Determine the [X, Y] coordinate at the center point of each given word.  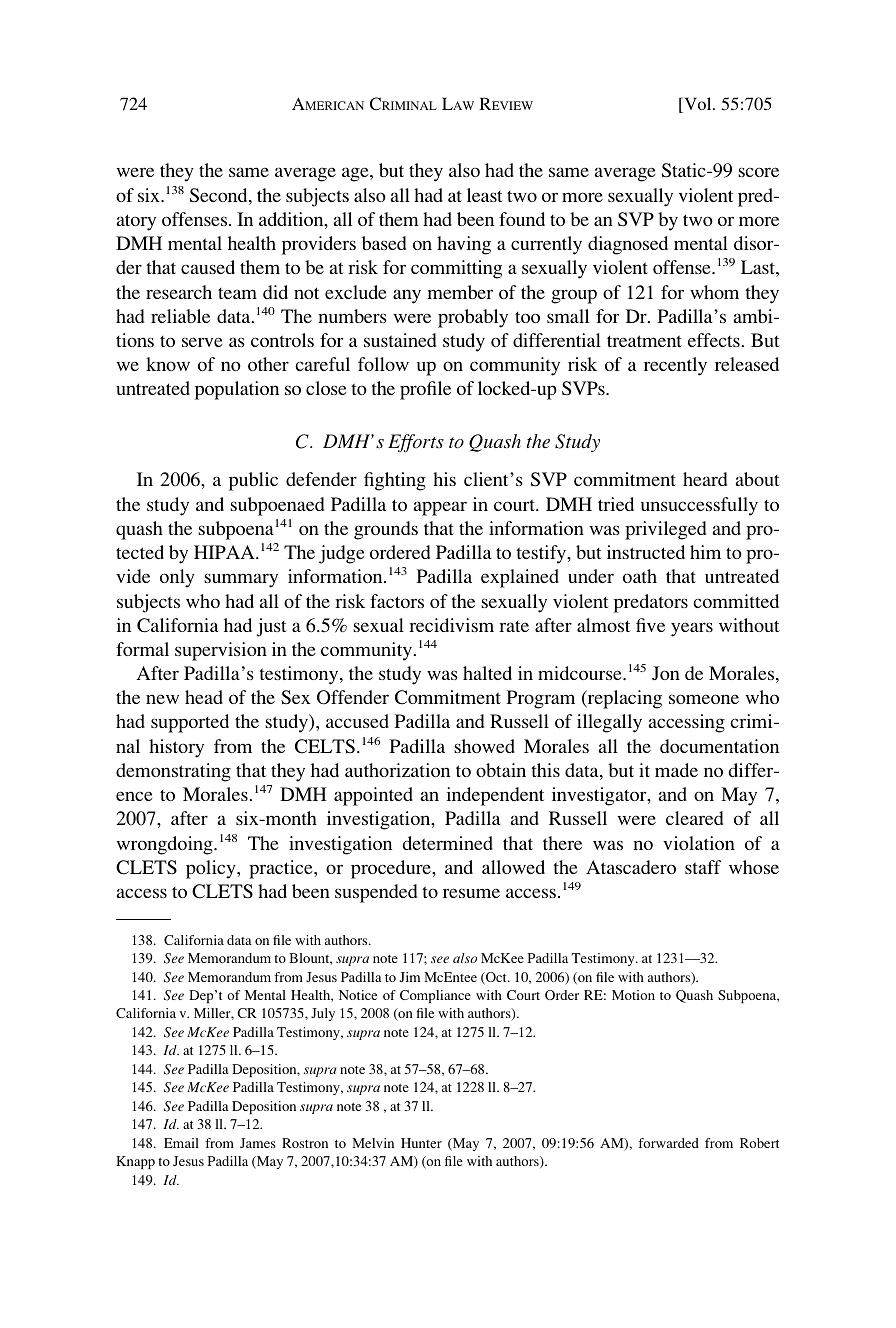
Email [181, 1143]
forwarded [668, 1143]
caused [208, 267]
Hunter [421, 1143]
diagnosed [628, 245]
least [485, 195]
